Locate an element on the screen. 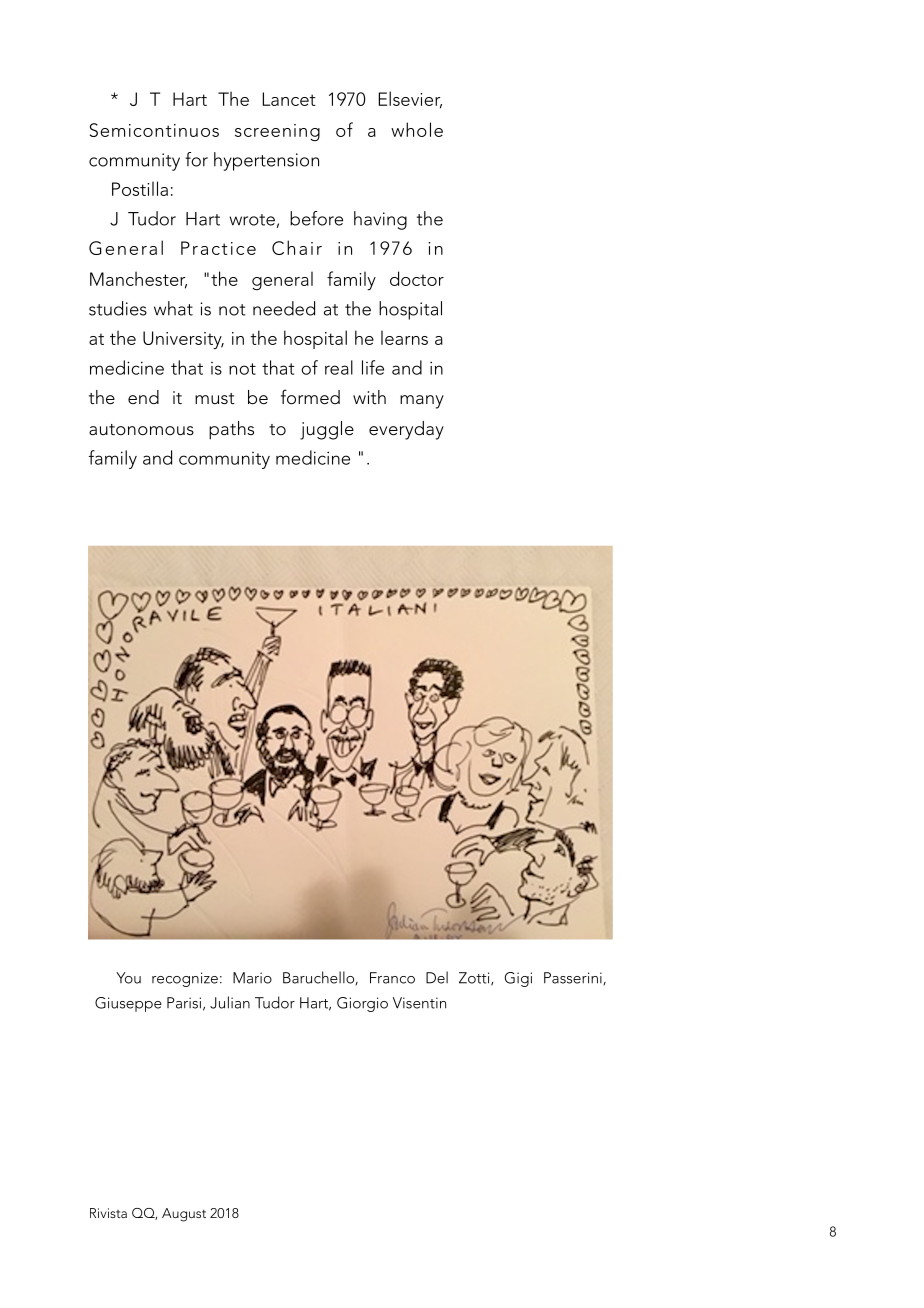  juggle is located at coordinates (327, 430).
